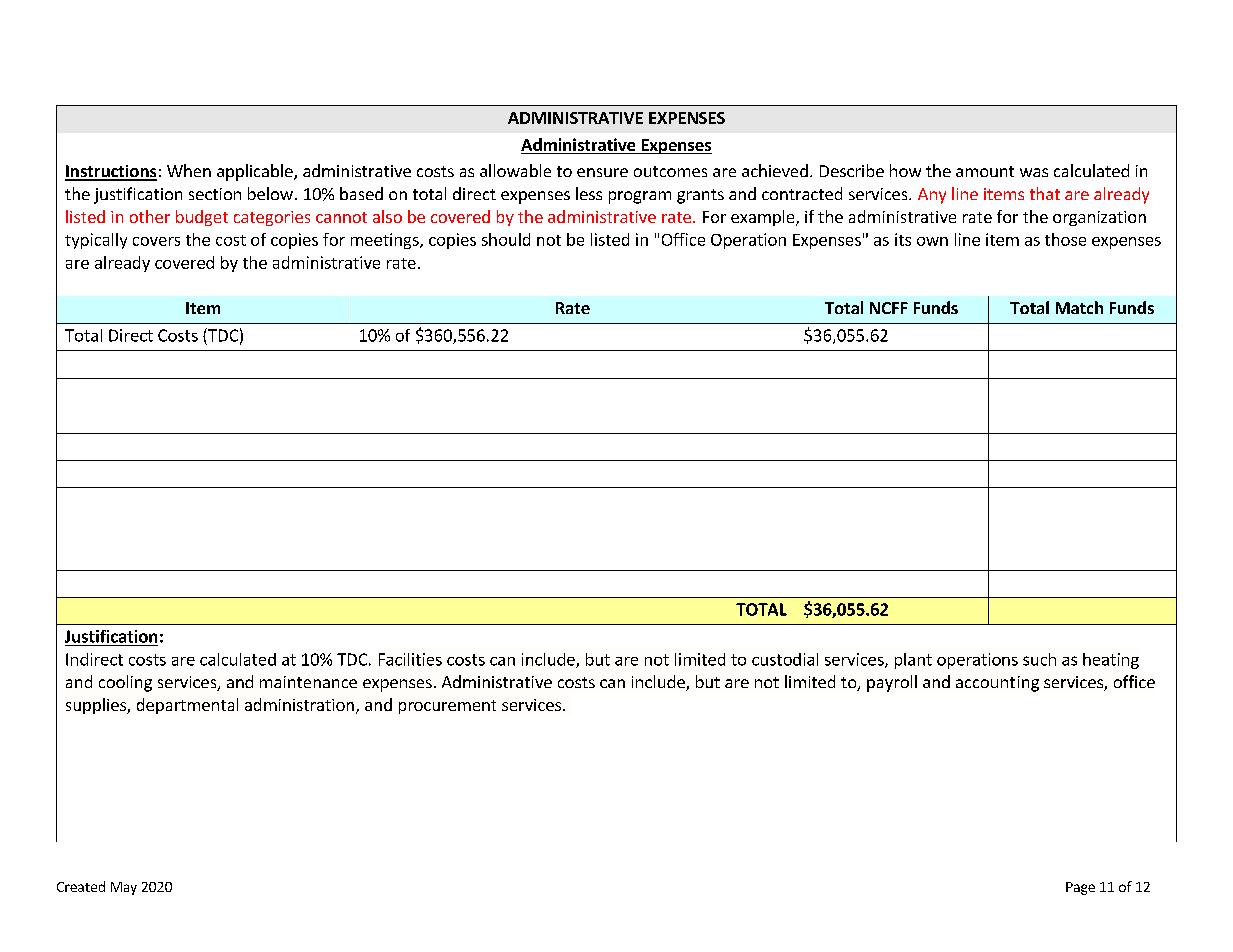  I want to click on procurement, so click(447, 707).
